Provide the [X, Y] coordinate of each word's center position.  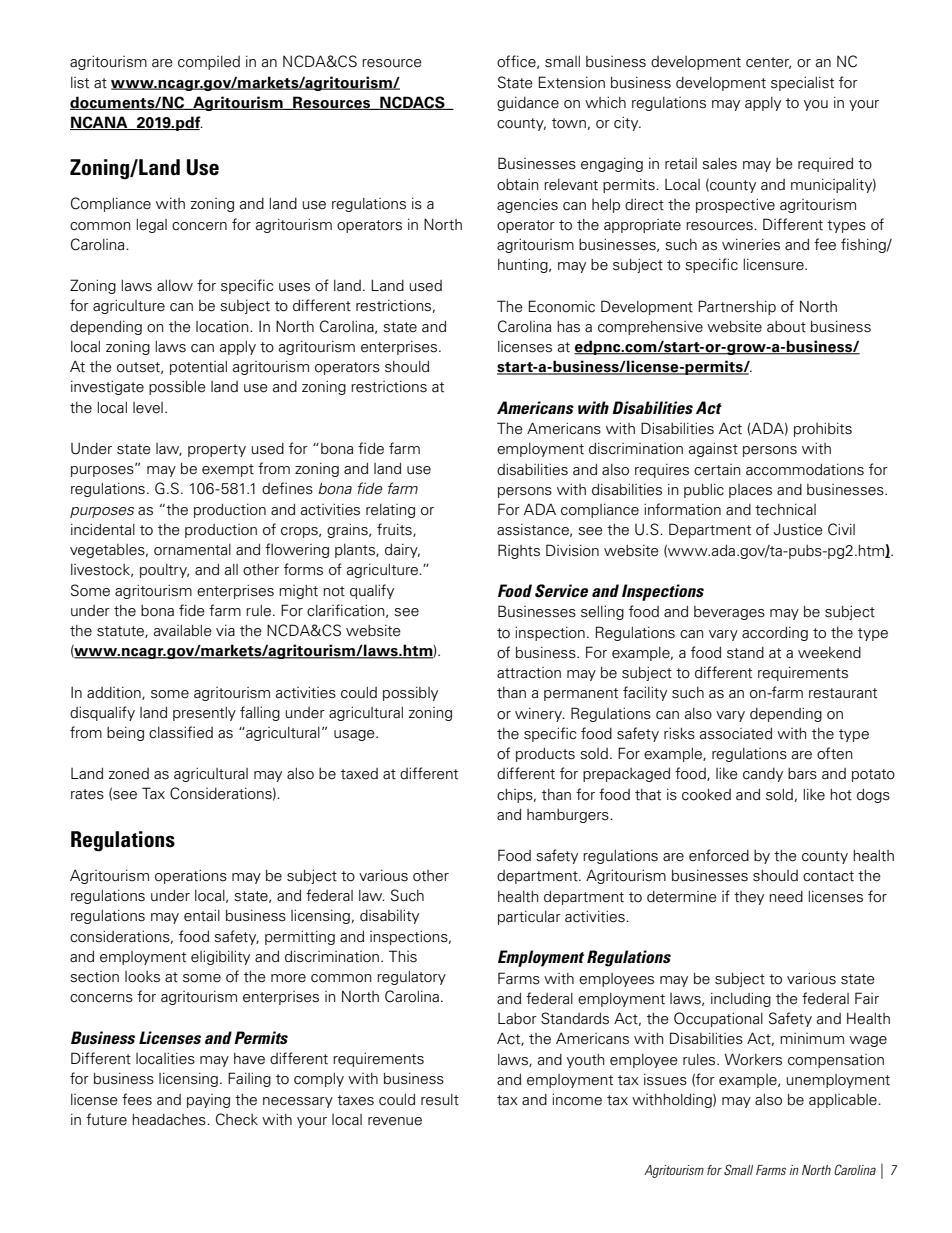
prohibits [823, 429]
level [148, 408]
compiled [209, 63]
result [440, 1100]
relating [390, 511]
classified [181, 732]
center [768, 63]
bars [802, 774]
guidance [528, 103]
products [545, 755]
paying [208, 1101]
